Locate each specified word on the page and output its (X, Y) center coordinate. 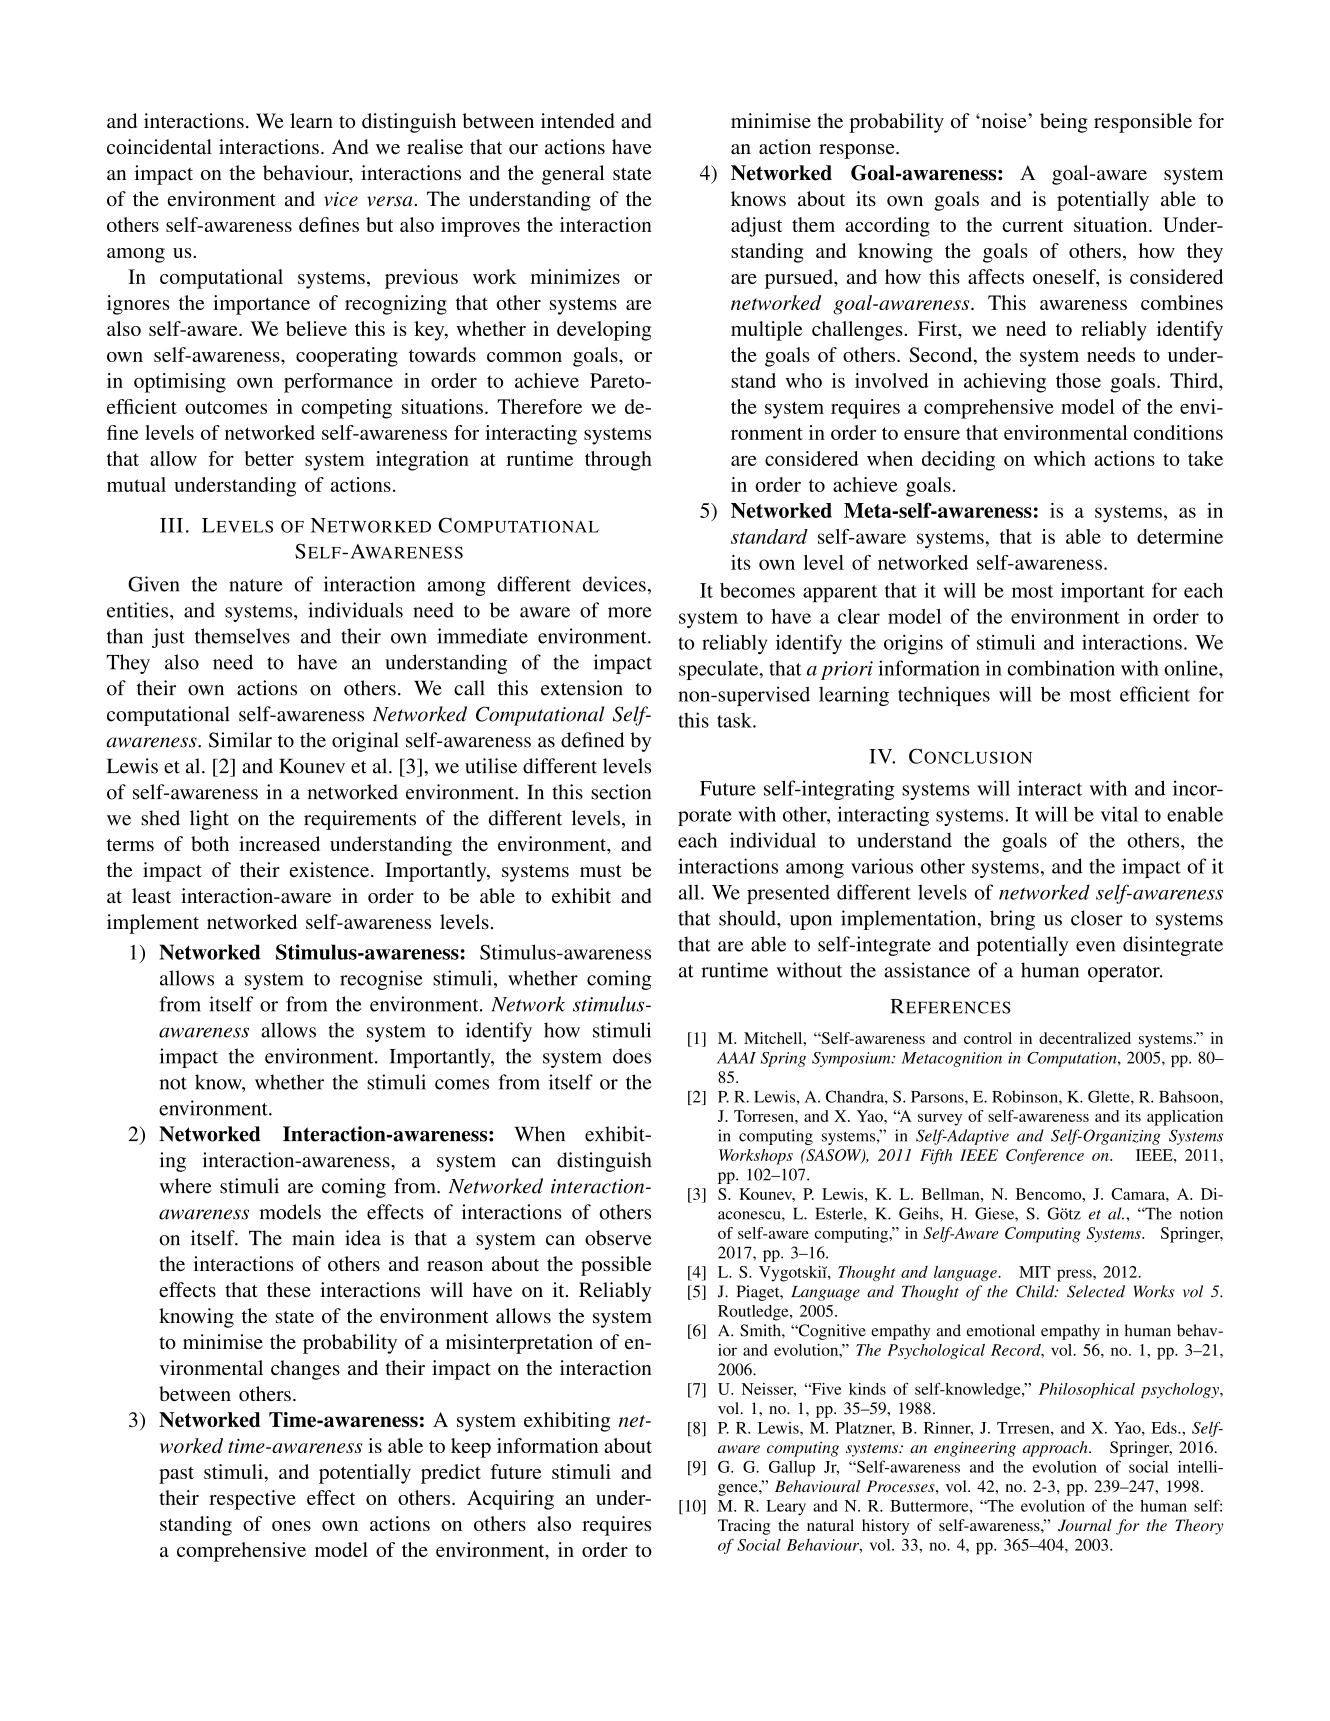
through (618, 461)
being (1064, 123)
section (621, 792)
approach (1056, 1449)
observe (618, 1238)
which (1060, 458)
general (573, 175)
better (269, 458)
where (185, 1186)
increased (279, 844)
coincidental (159, 147)
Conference (1045, 1157)
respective (252, 1500)
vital (1119, 814)
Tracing (744, 1527)
